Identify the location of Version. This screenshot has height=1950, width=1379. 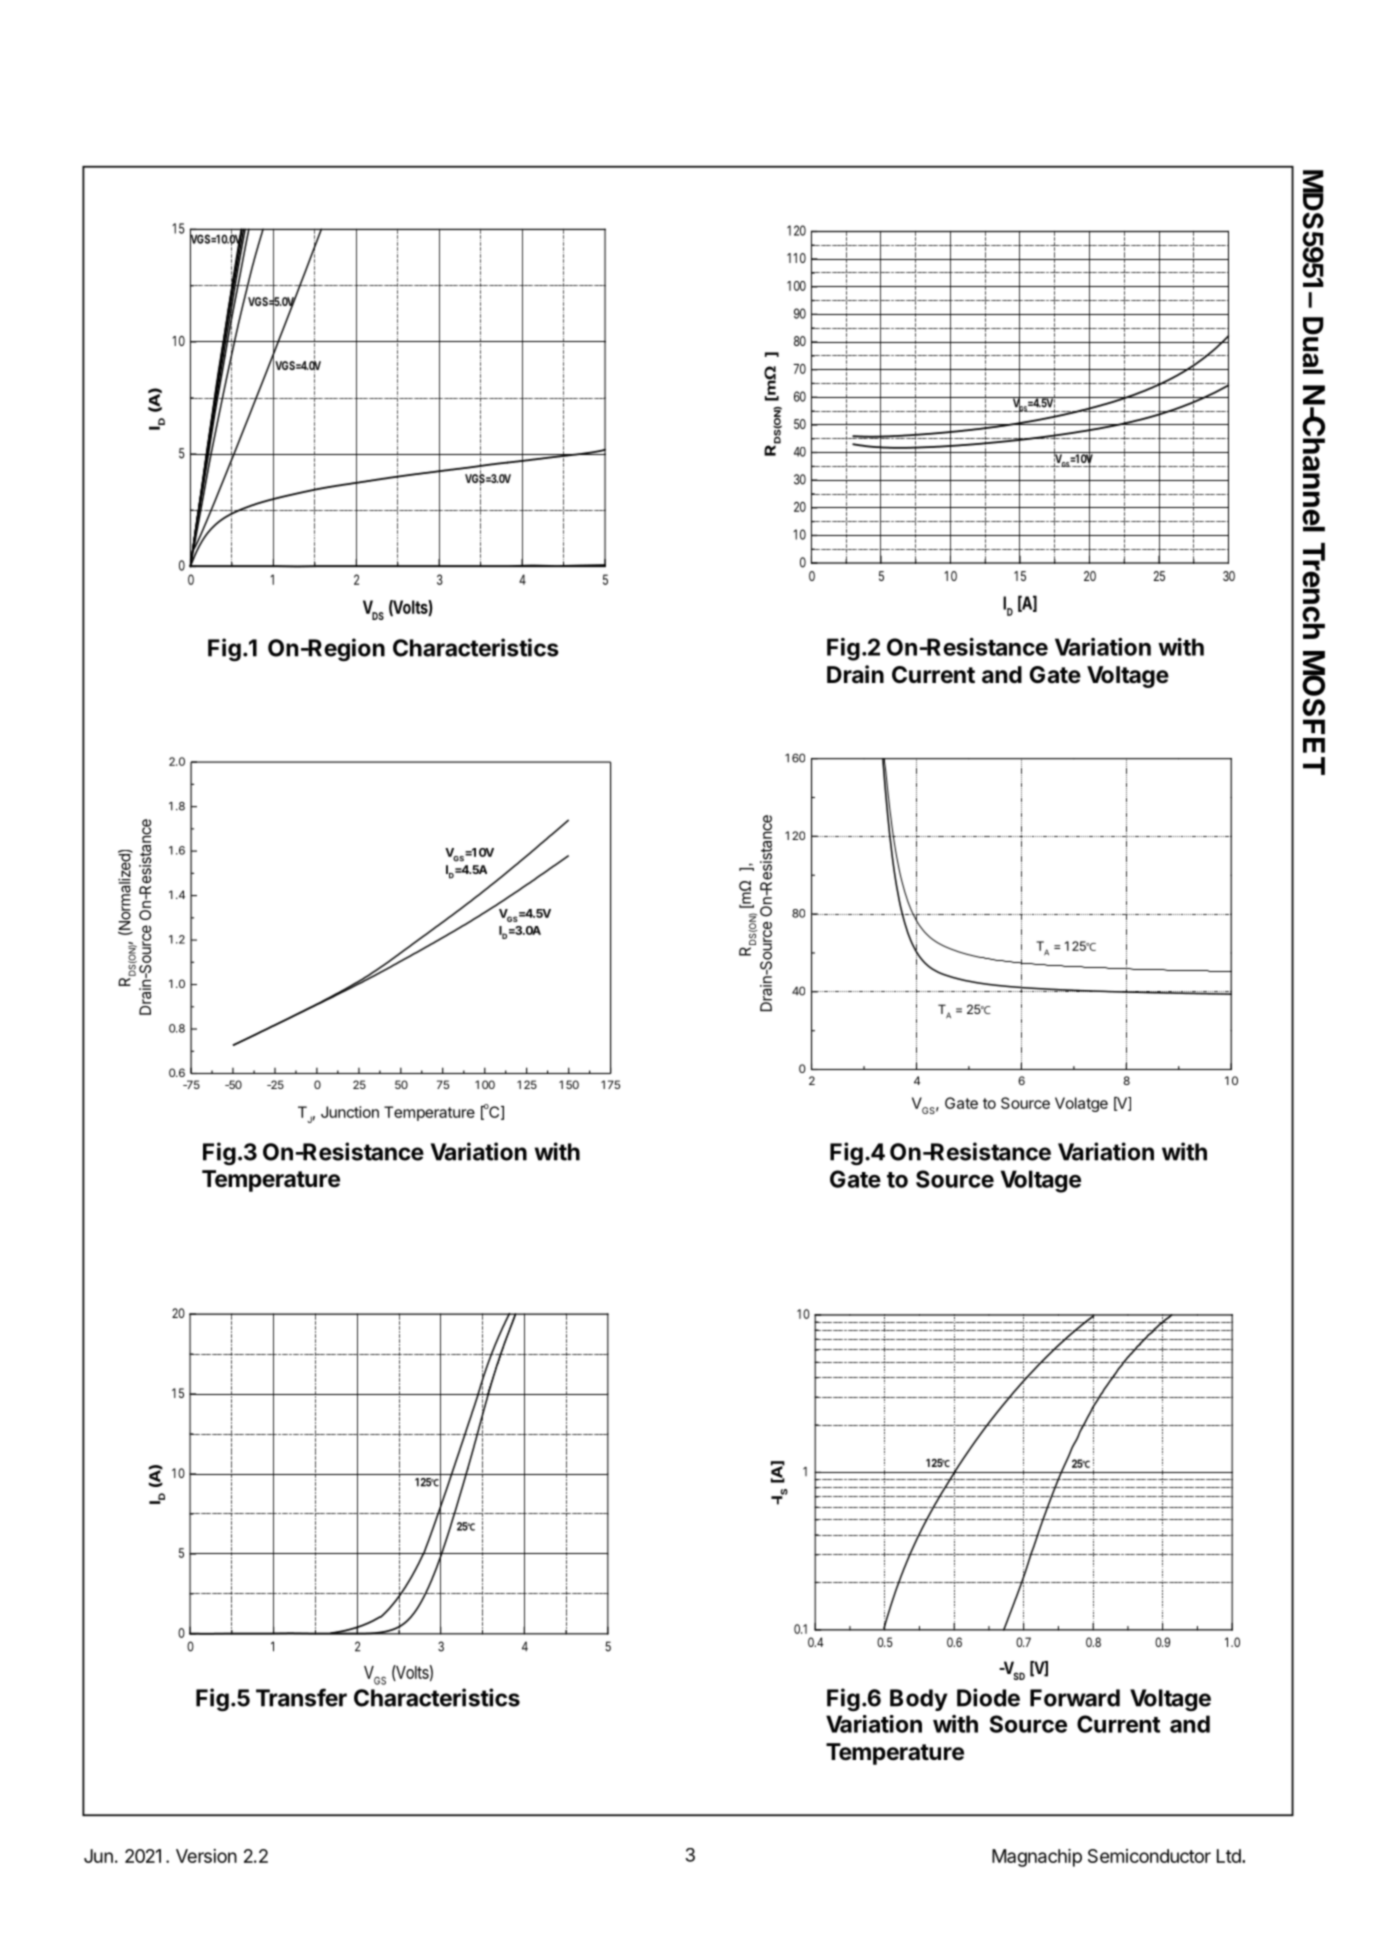
(206, 1856).
